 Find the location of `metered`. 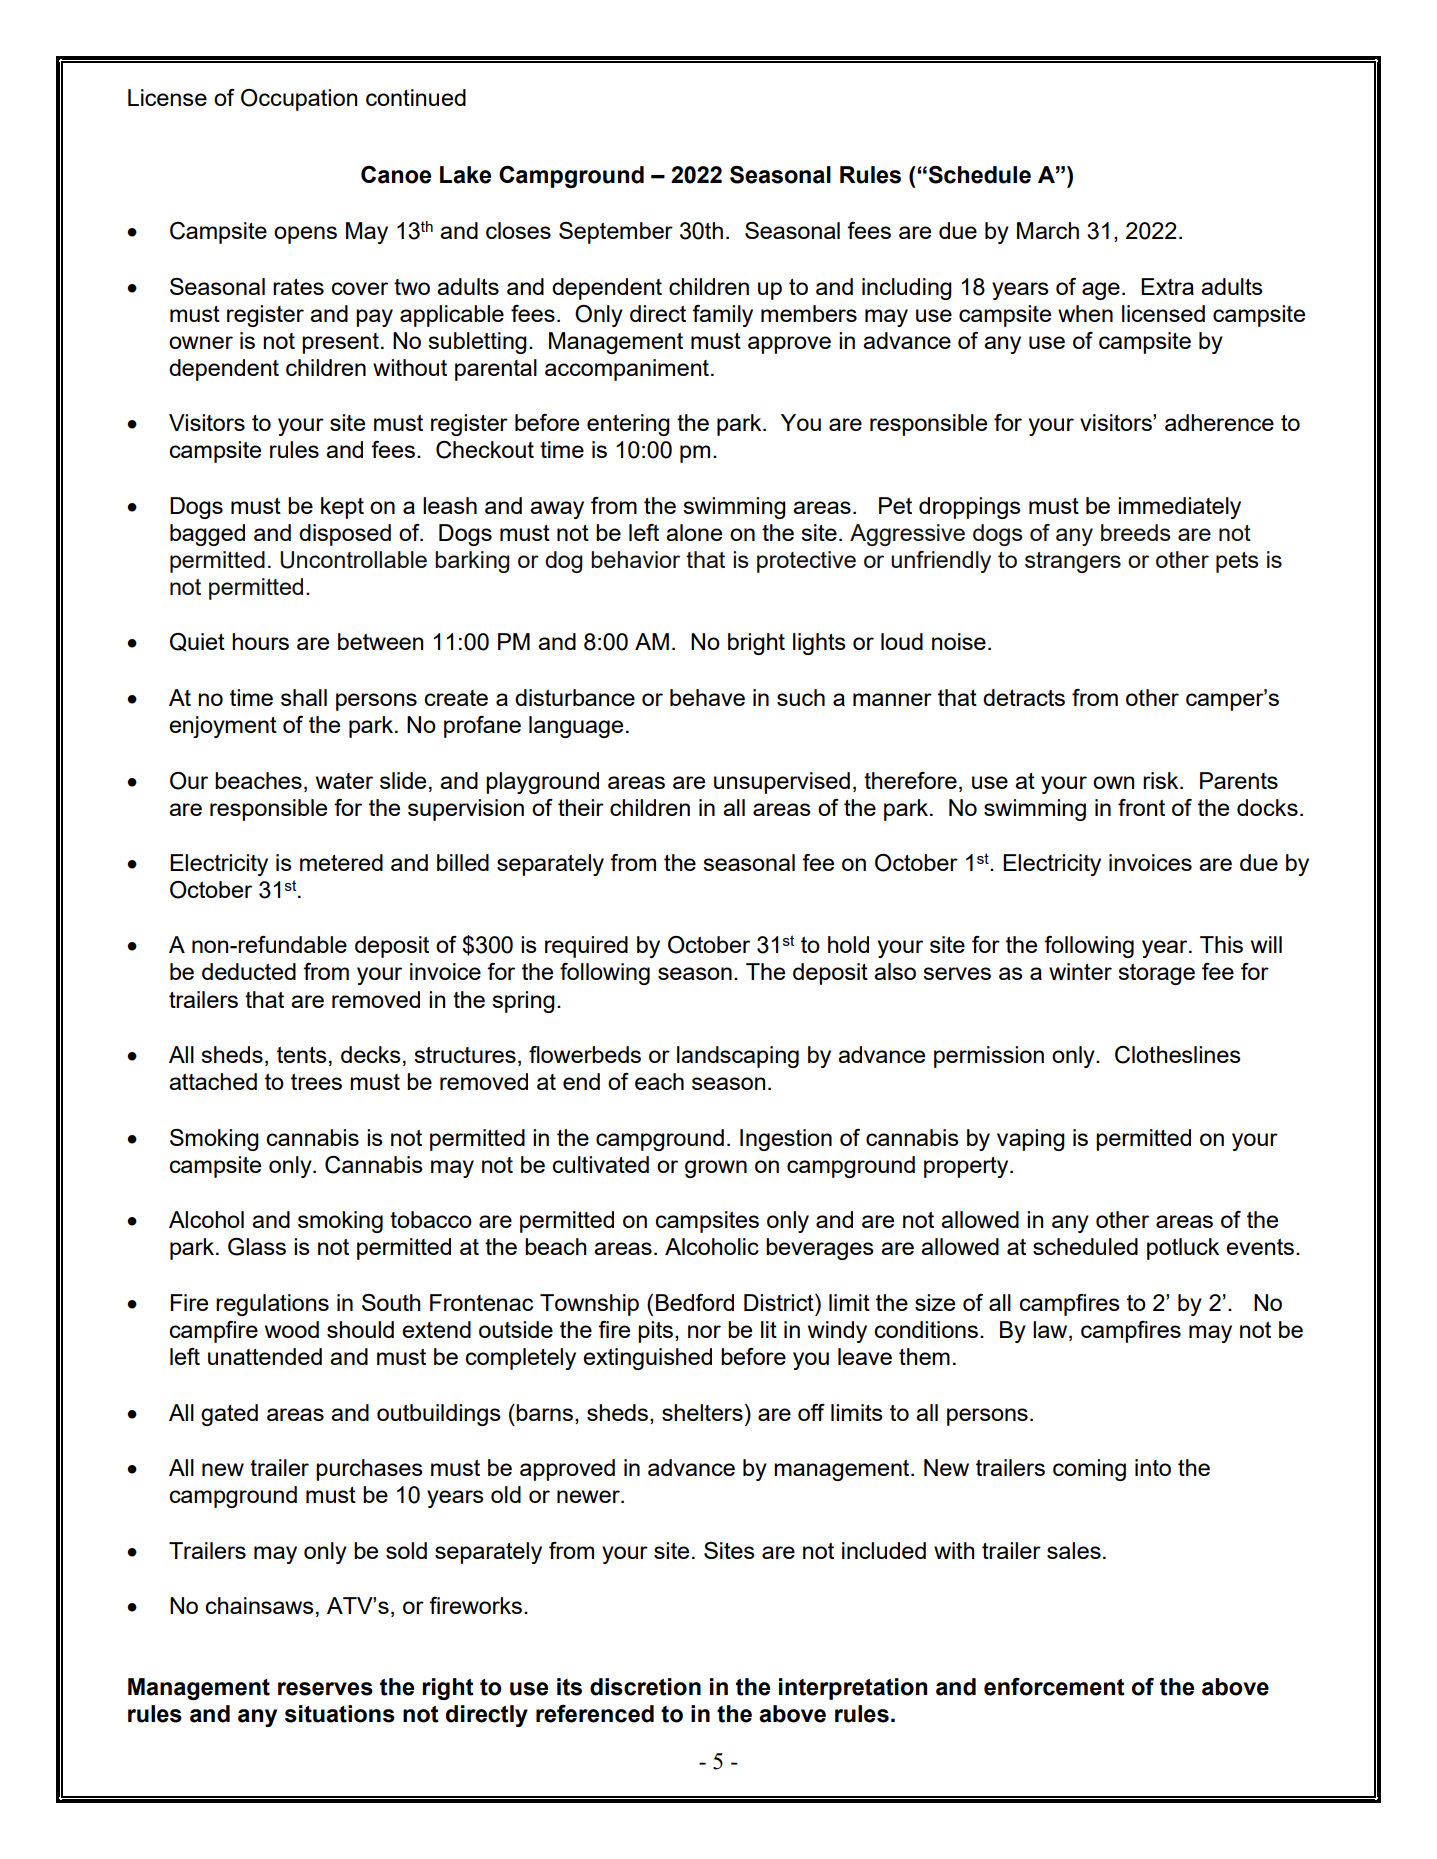

metered is located at coordinates (341, 862).
